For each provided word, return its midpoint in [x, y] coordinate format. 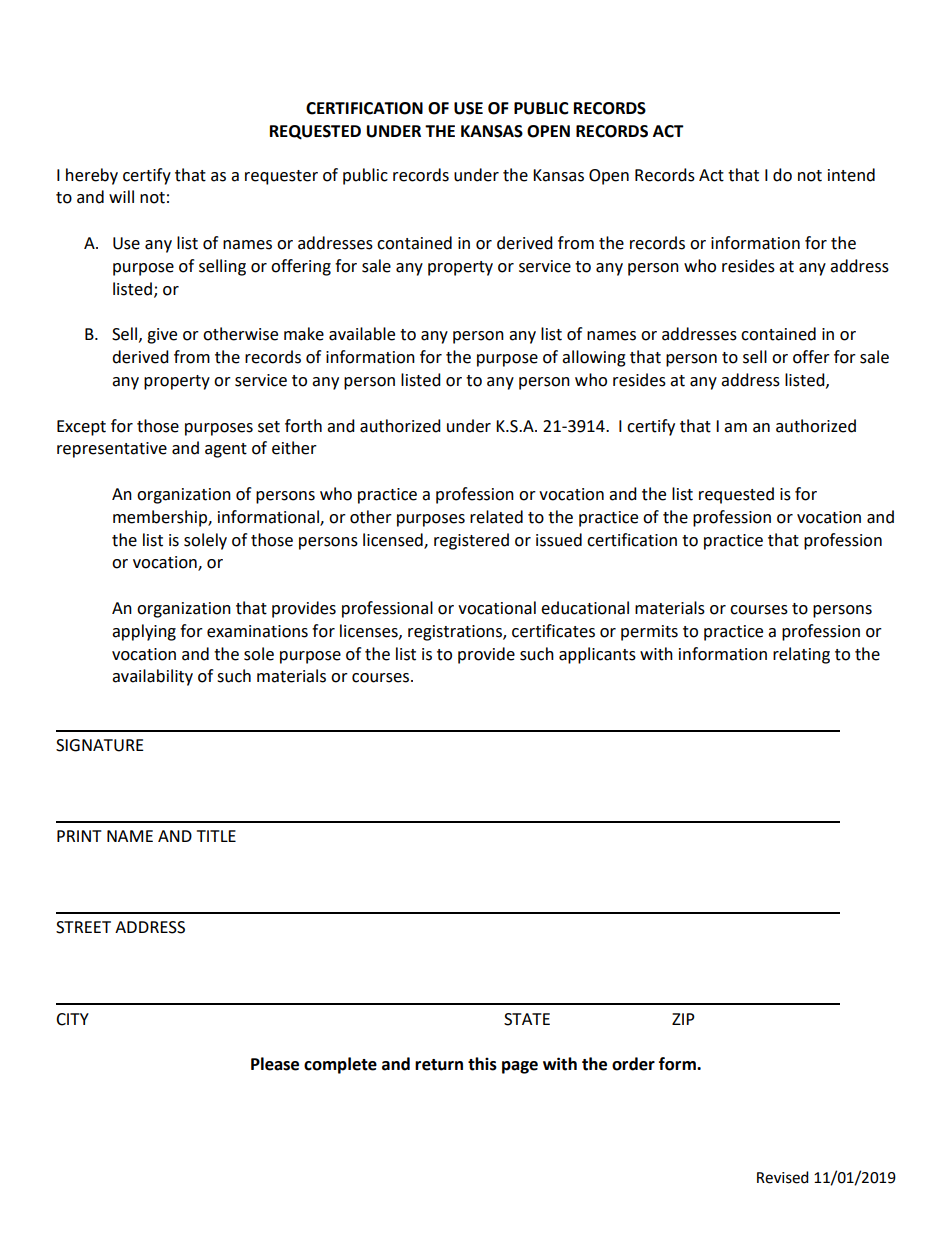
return [439, 1065]
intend [851, 175]
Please [275, 1064]
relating [801, 655]
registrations [456, 633]
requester [281, 177]
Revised [783, 1177]
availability [152, 677]
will [121, 196]
